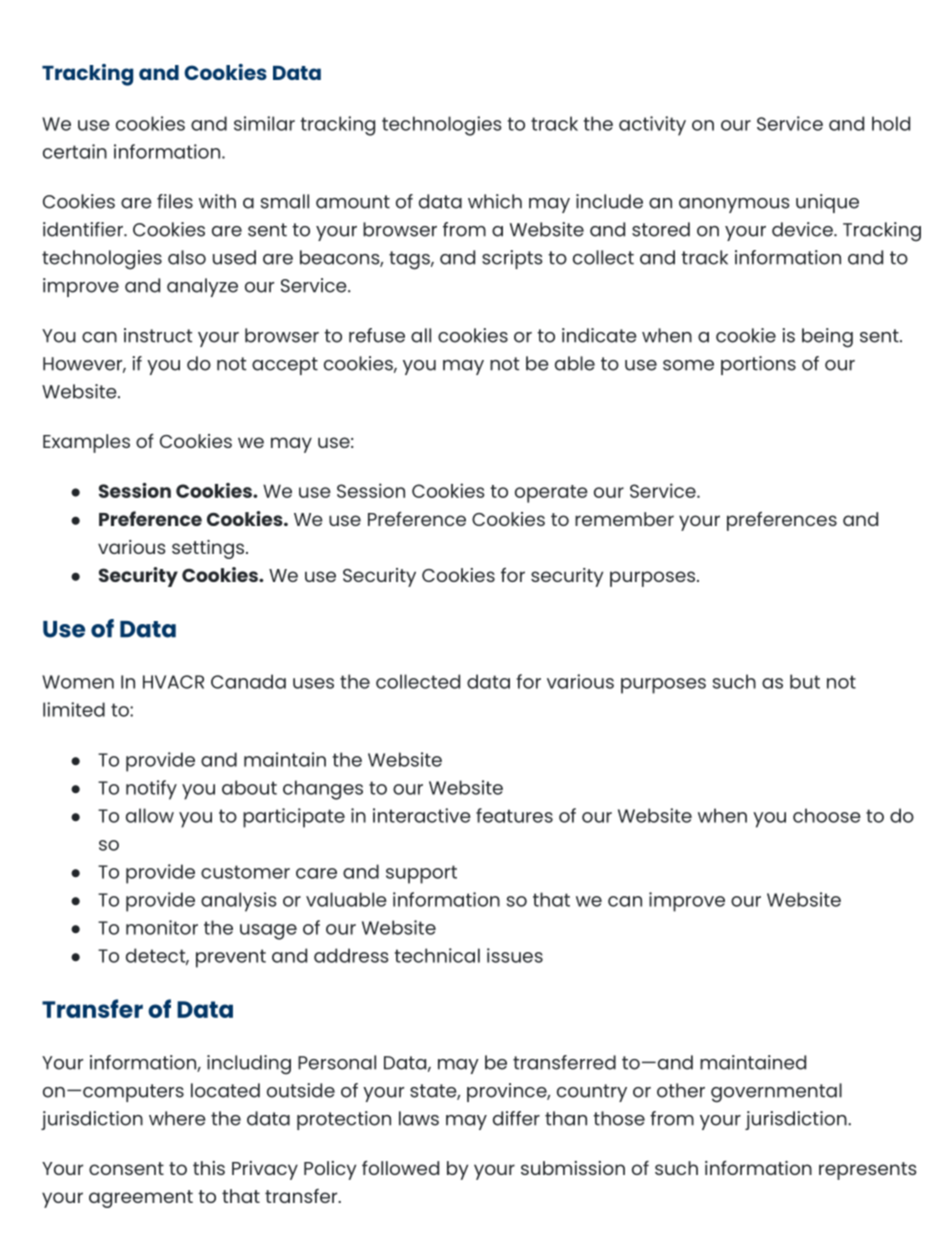 Image resolution: width=952 pixels, height=1233 pixels. What do you see at coordinates (776, 1093) in the screenshot?
I see `governmental` at bounding box center [776, 1093].
